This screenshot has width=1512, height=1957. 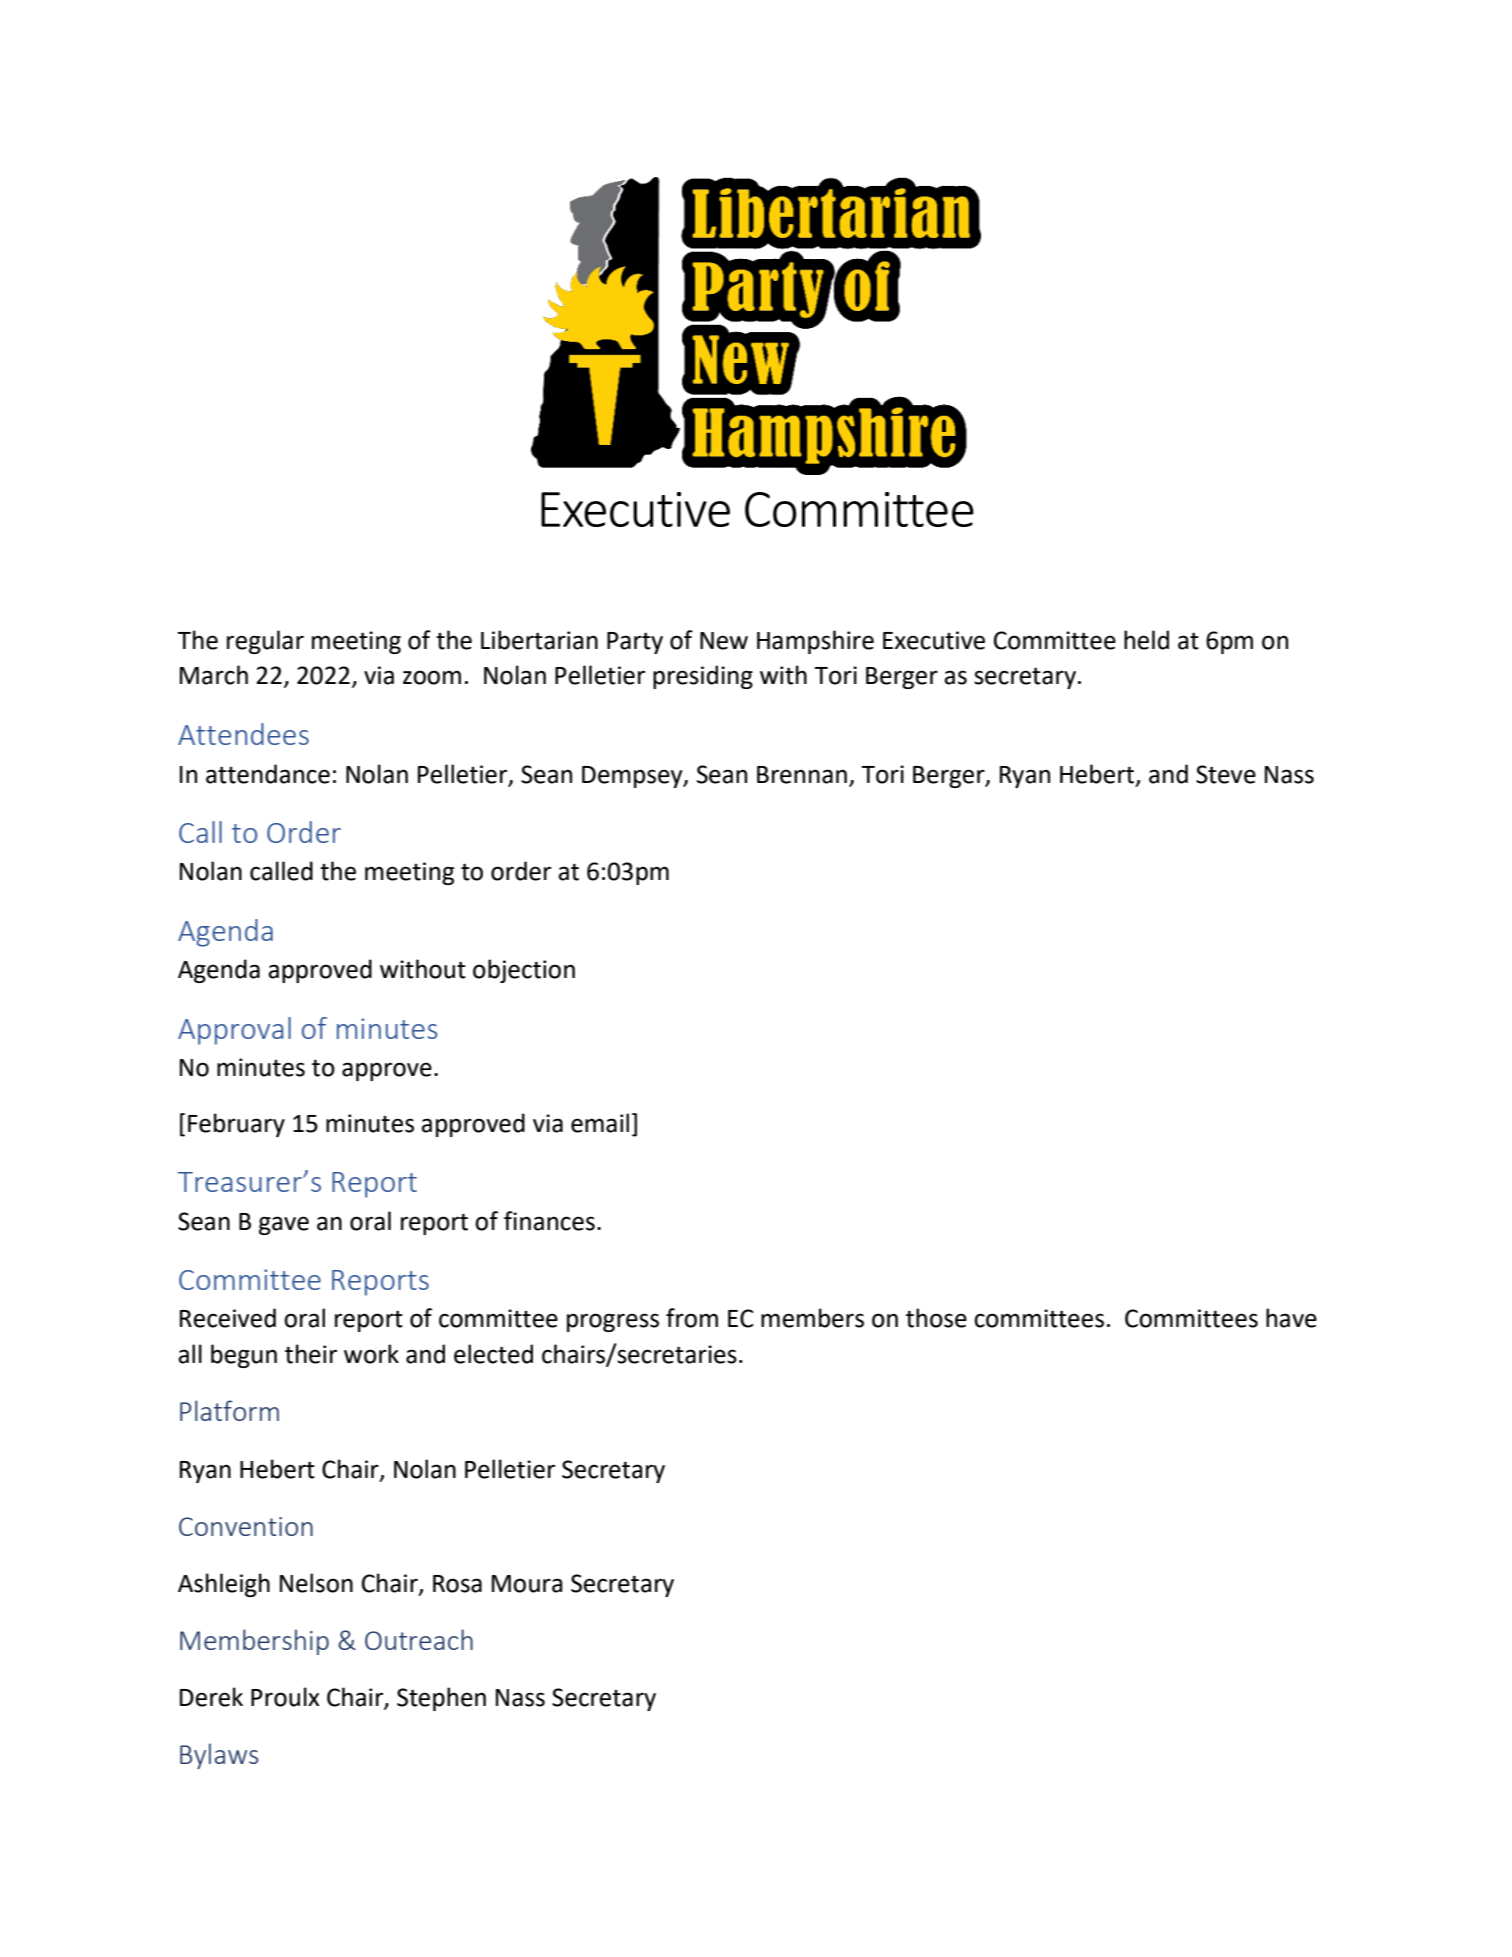 I want to click on zoom, so click(x=432, y=677).
